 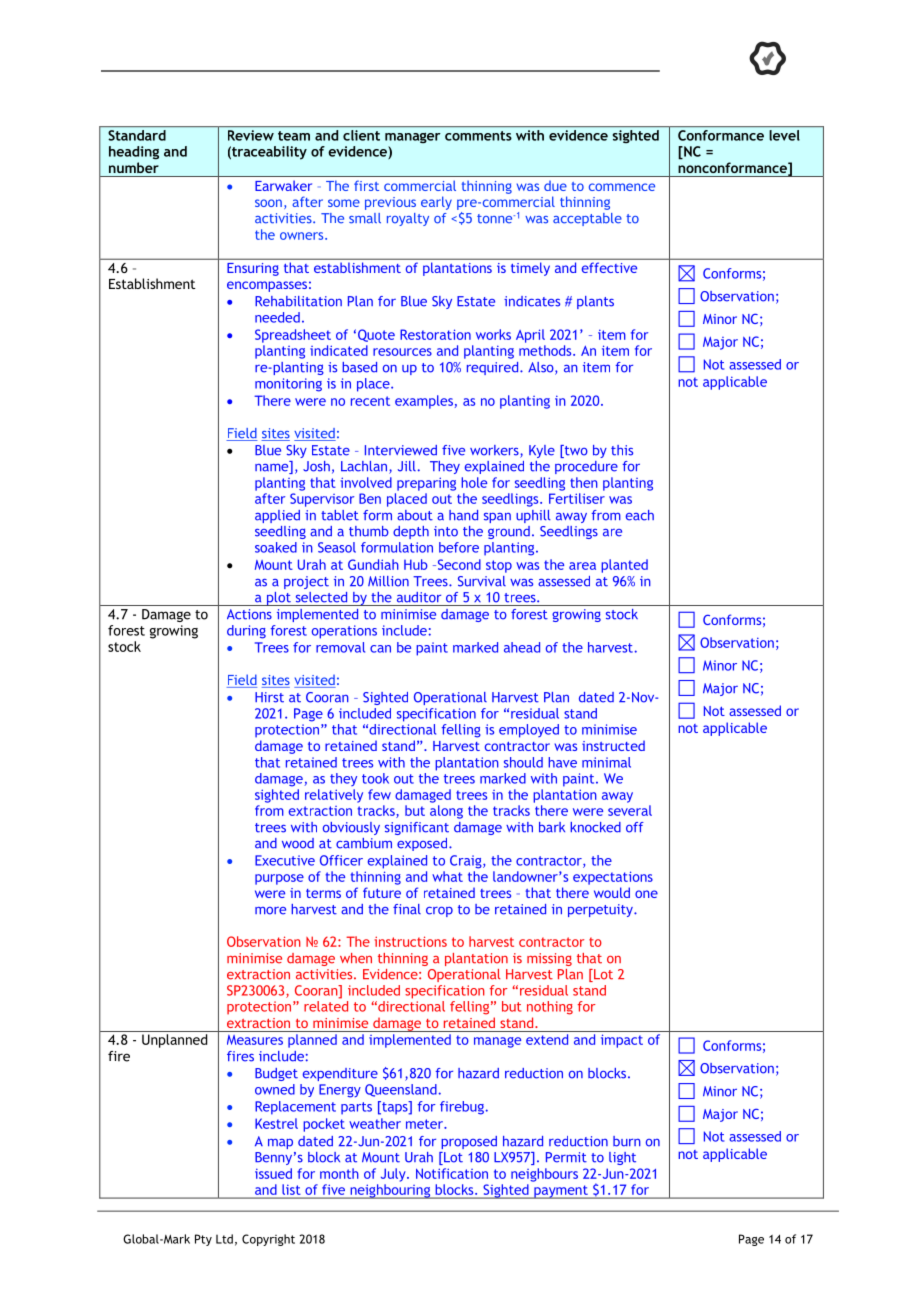 I want to click on Review, so click(x=251, y=135).
